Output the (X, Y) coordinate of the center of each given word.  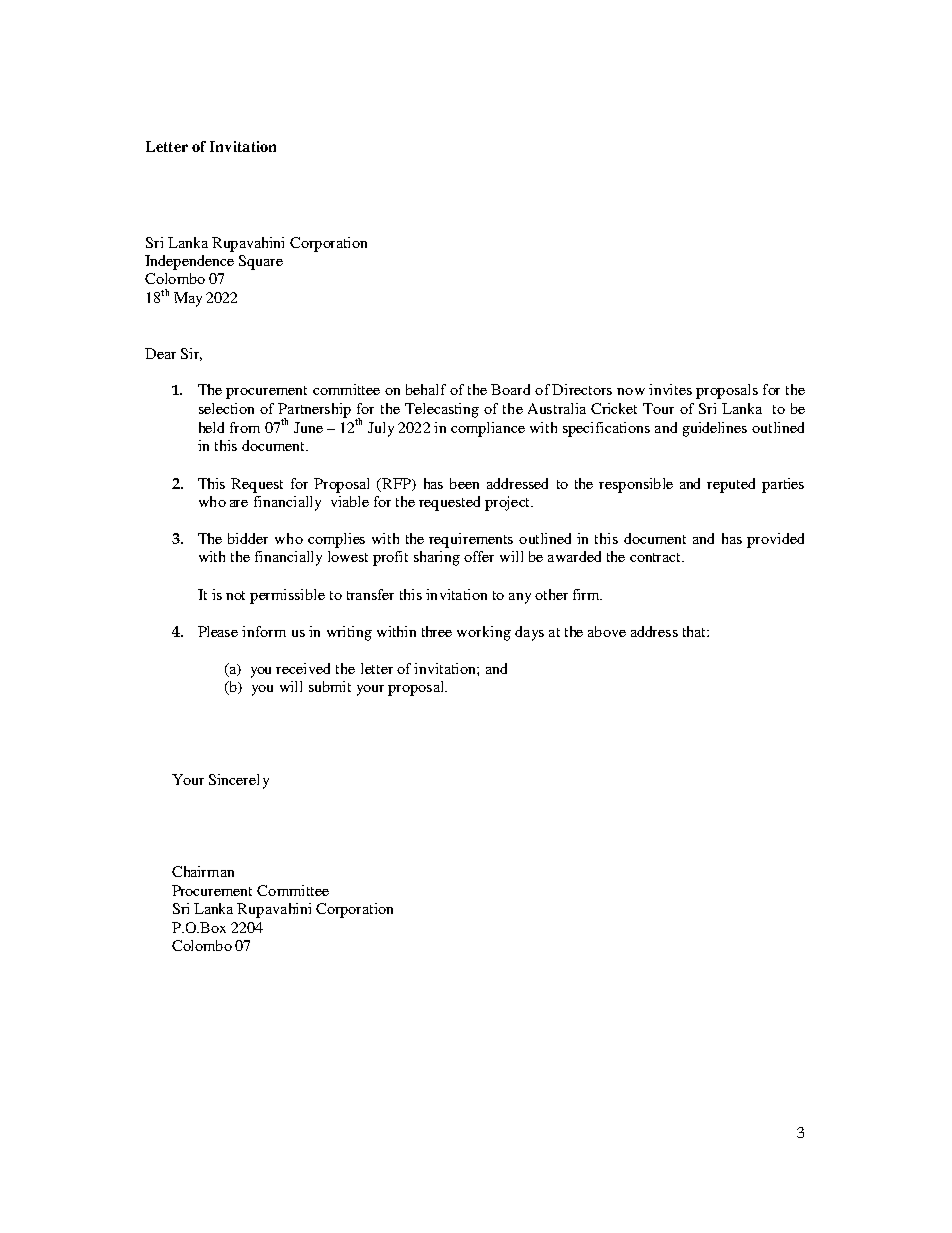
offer (479, 556)
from (245, 427)
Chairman (203, 871)
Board (510, 389)
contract (656, 557)
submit (330, 686)
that (695, 631)
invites (670, 389)
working (484, 633)
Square (261, 262)
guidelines (715, 429)
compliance (488, 429)
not (235, 595)
